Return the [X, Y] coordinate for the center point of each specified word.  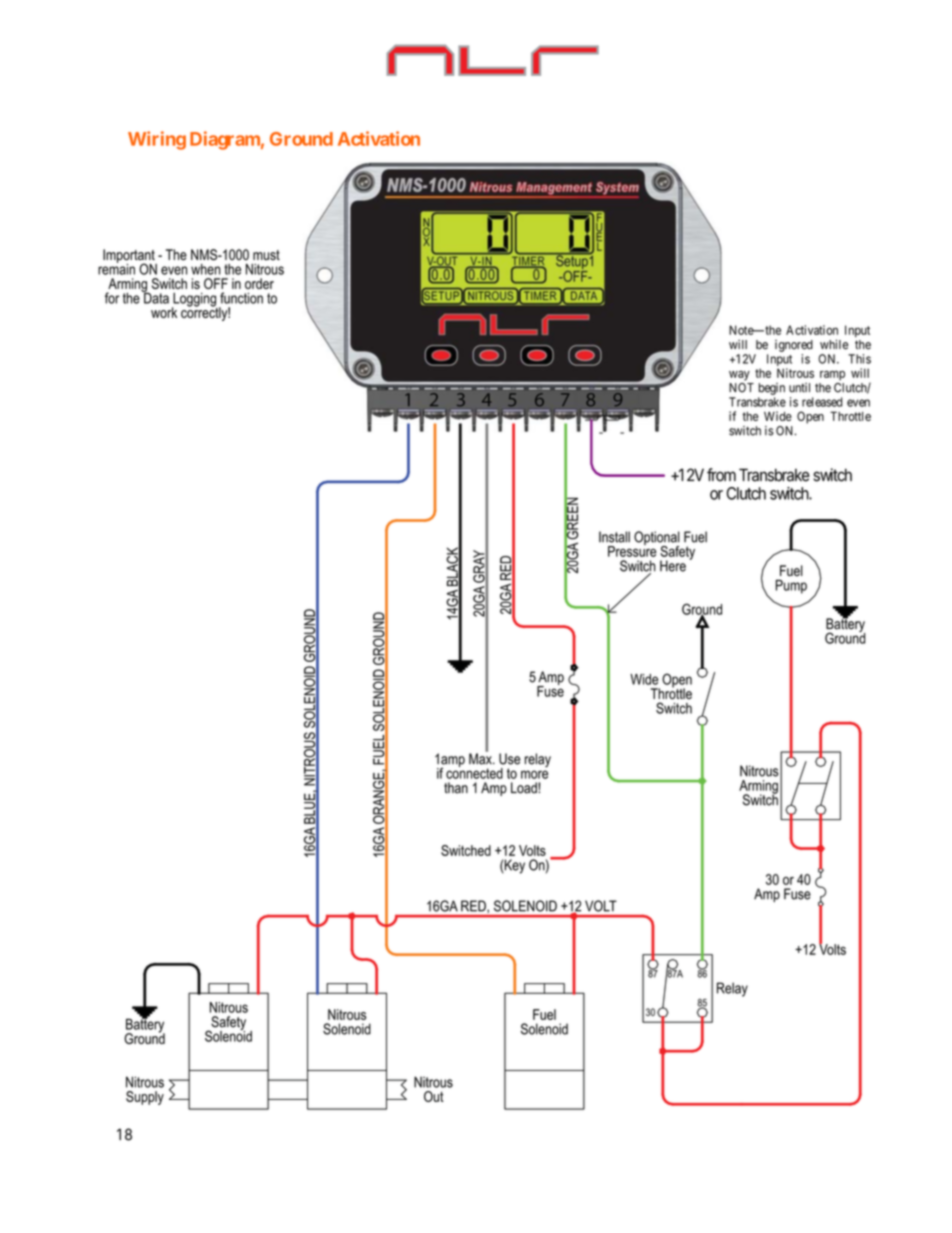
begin [772, 389]
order [259, 283]
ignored [794, 346]
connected [474, 772]
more [534, 774]
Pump [791, 587]
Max [481, 758]
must [266, 255]
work [164, 312]
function [241, 298]
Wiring [157, 140]
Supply [145, 1098]
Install [614, 537]
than [456, 788]
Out [434, 1096]
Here [673, 566]
